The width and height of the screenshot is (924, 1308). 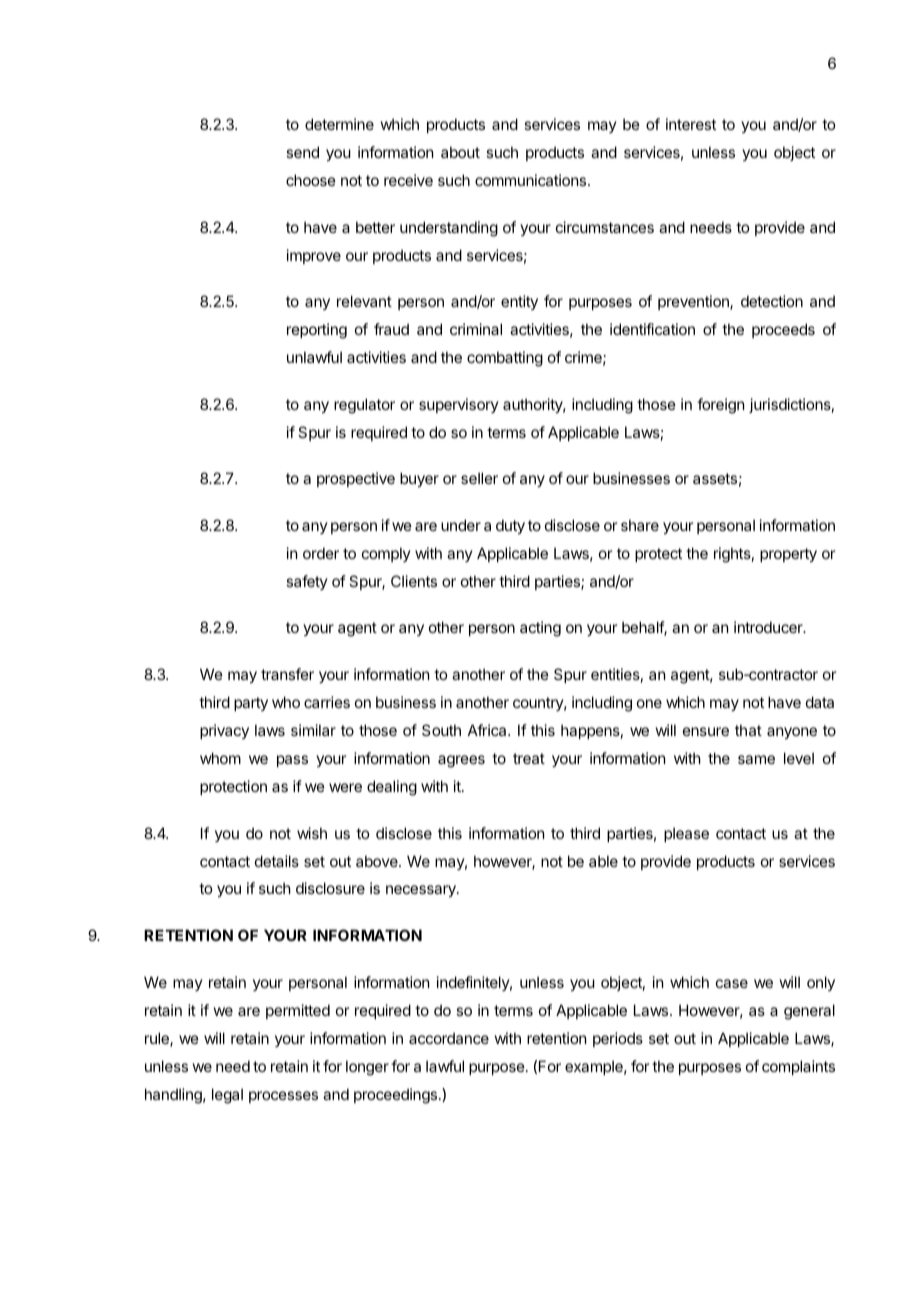 What do you see at coordinates (530, 180) in the screenshot?
I see `communications` at bounding box center [530, 180].
